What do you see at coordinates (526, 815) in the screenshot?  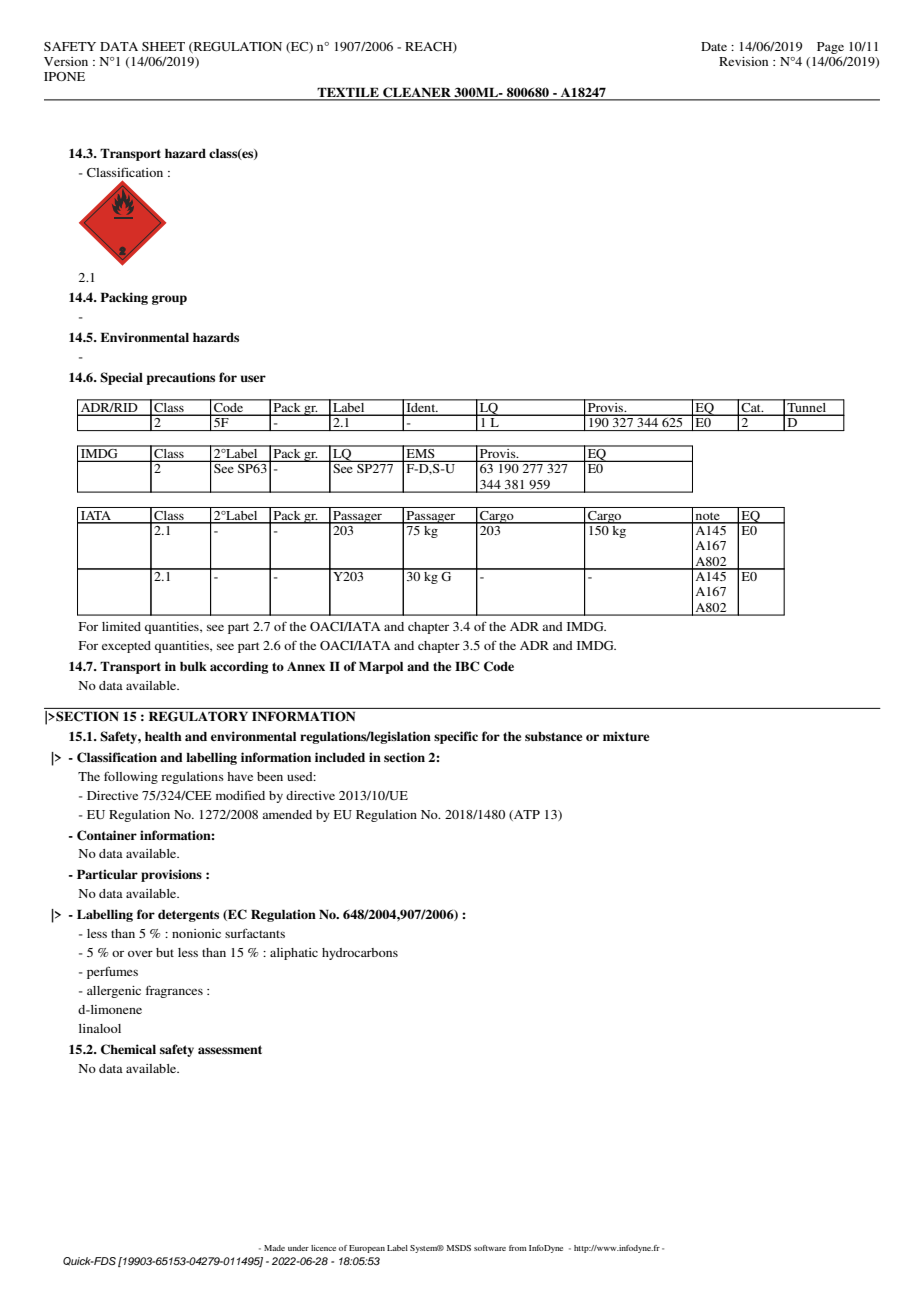 I see `ATP` at bounding box center [526, 815].
